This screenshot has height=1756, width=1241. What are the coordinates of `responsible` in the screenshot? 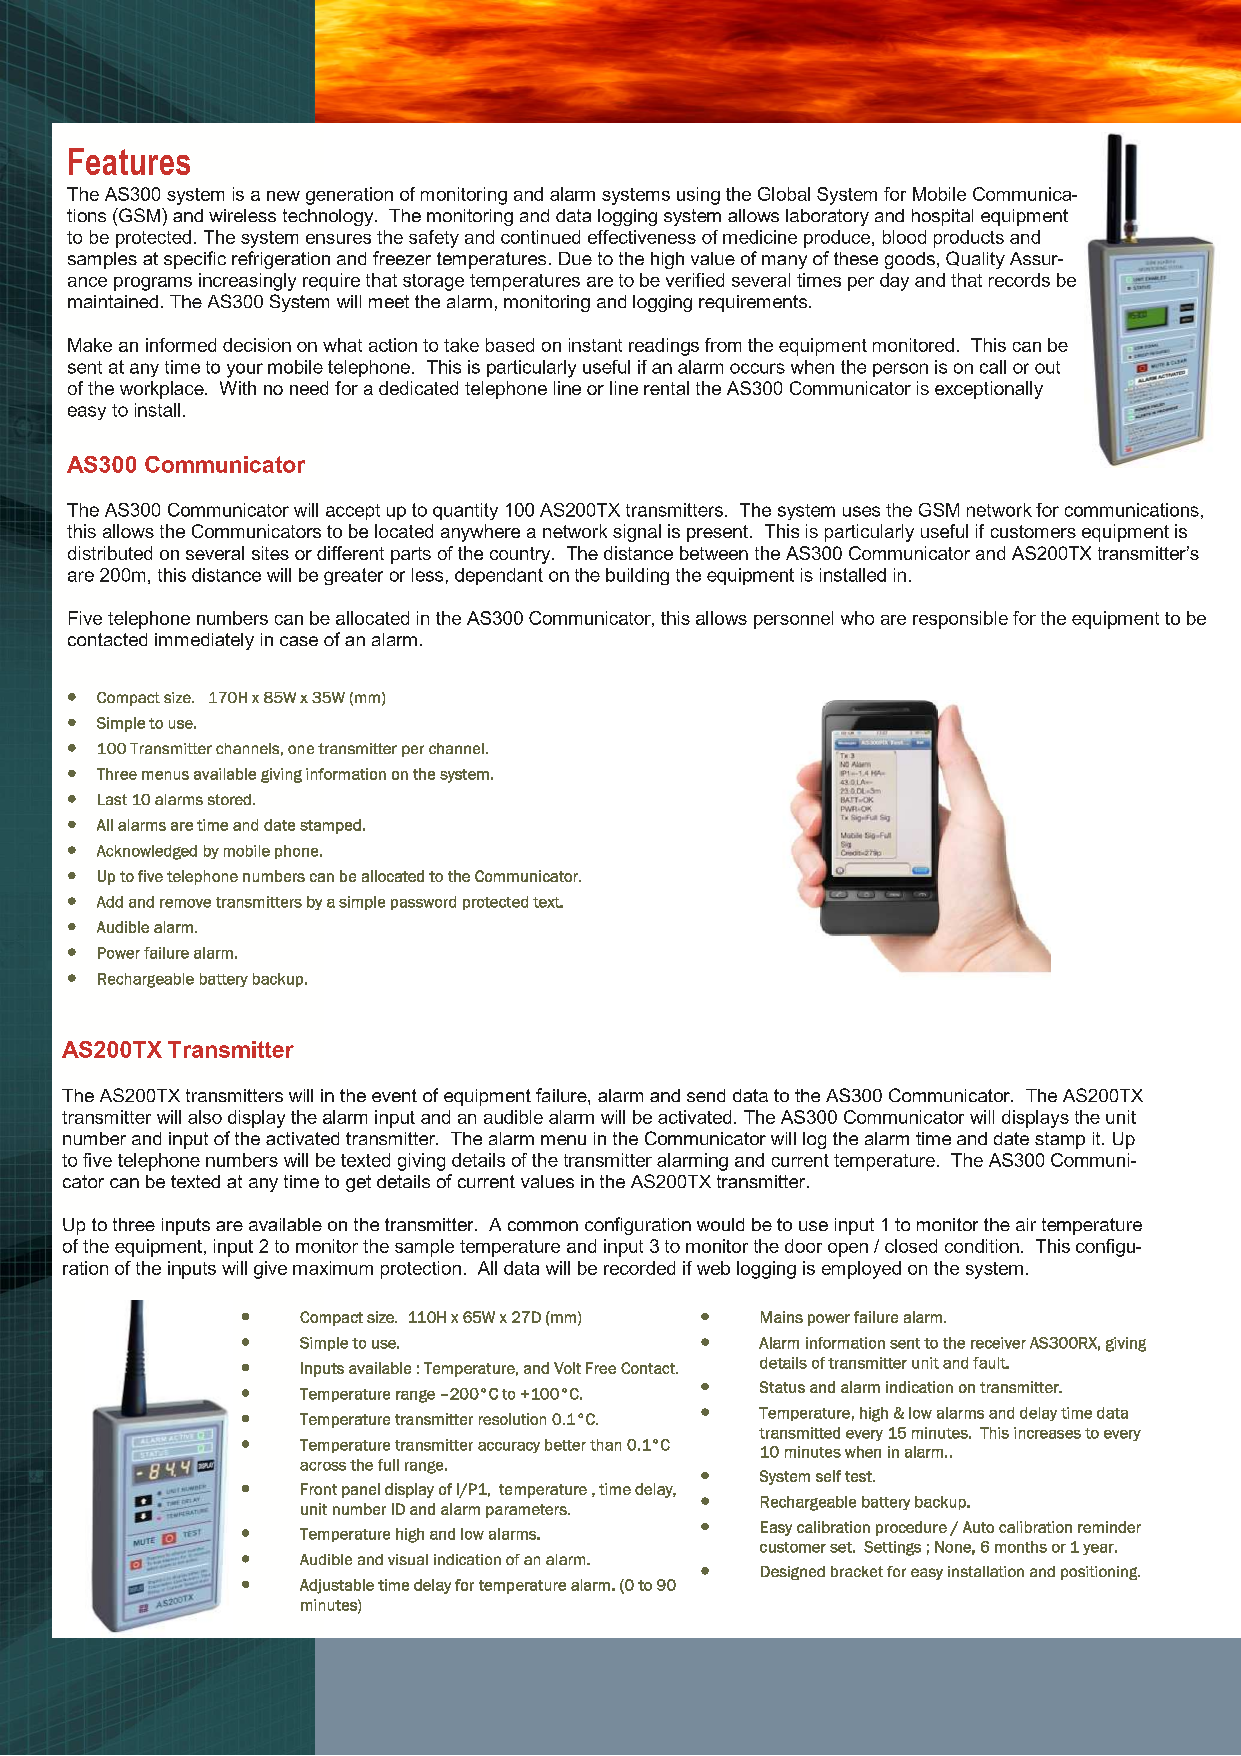 It's located at (960, 620).
